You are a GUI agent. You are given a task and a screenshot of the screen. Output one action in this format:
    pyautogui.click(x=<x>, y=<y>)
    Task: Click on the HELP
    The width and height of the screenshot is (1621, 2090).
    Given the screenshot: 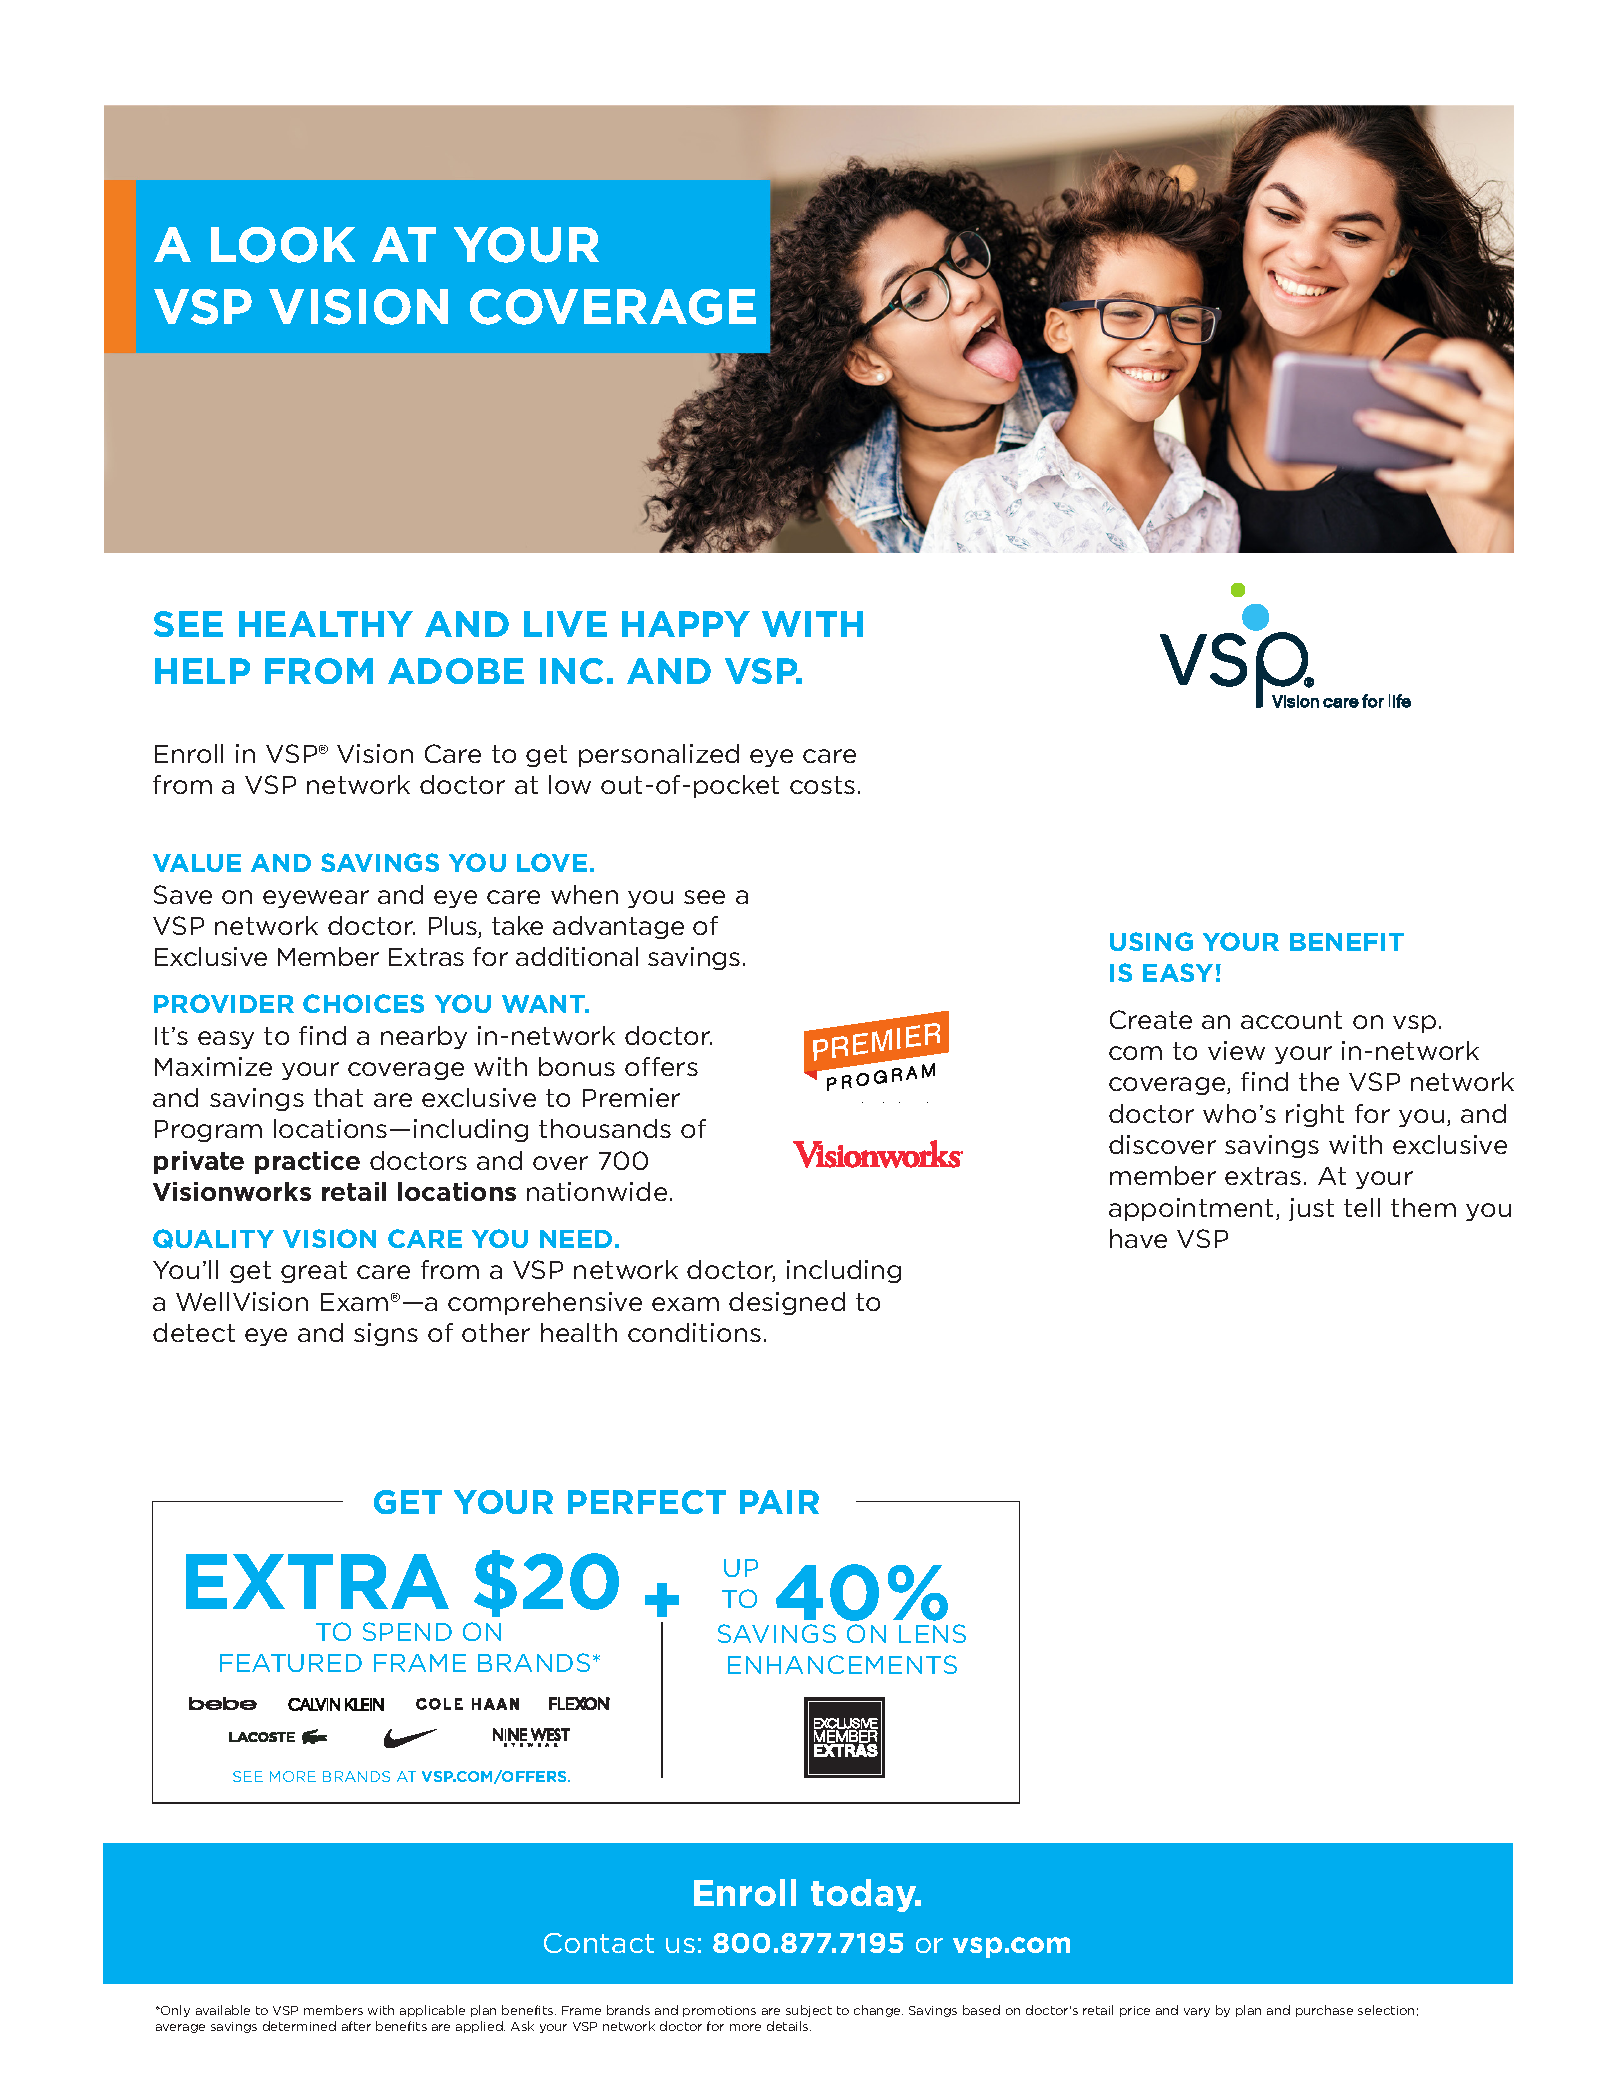 What is the action you would take?
    pyautogui.click(x=202, y=671)
